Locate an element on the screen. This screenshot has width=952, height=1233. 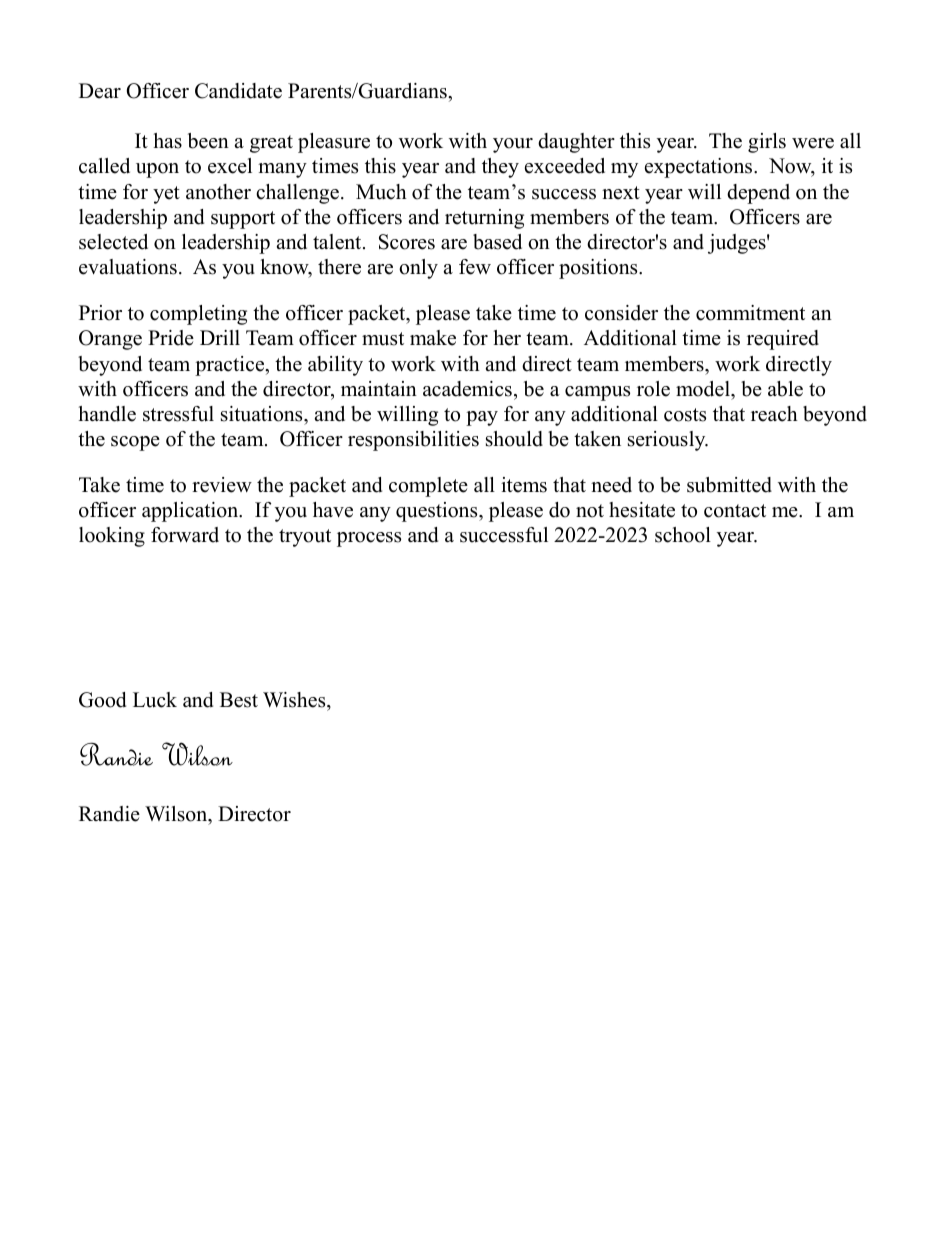
complete is located at coordinates (428, 487).
